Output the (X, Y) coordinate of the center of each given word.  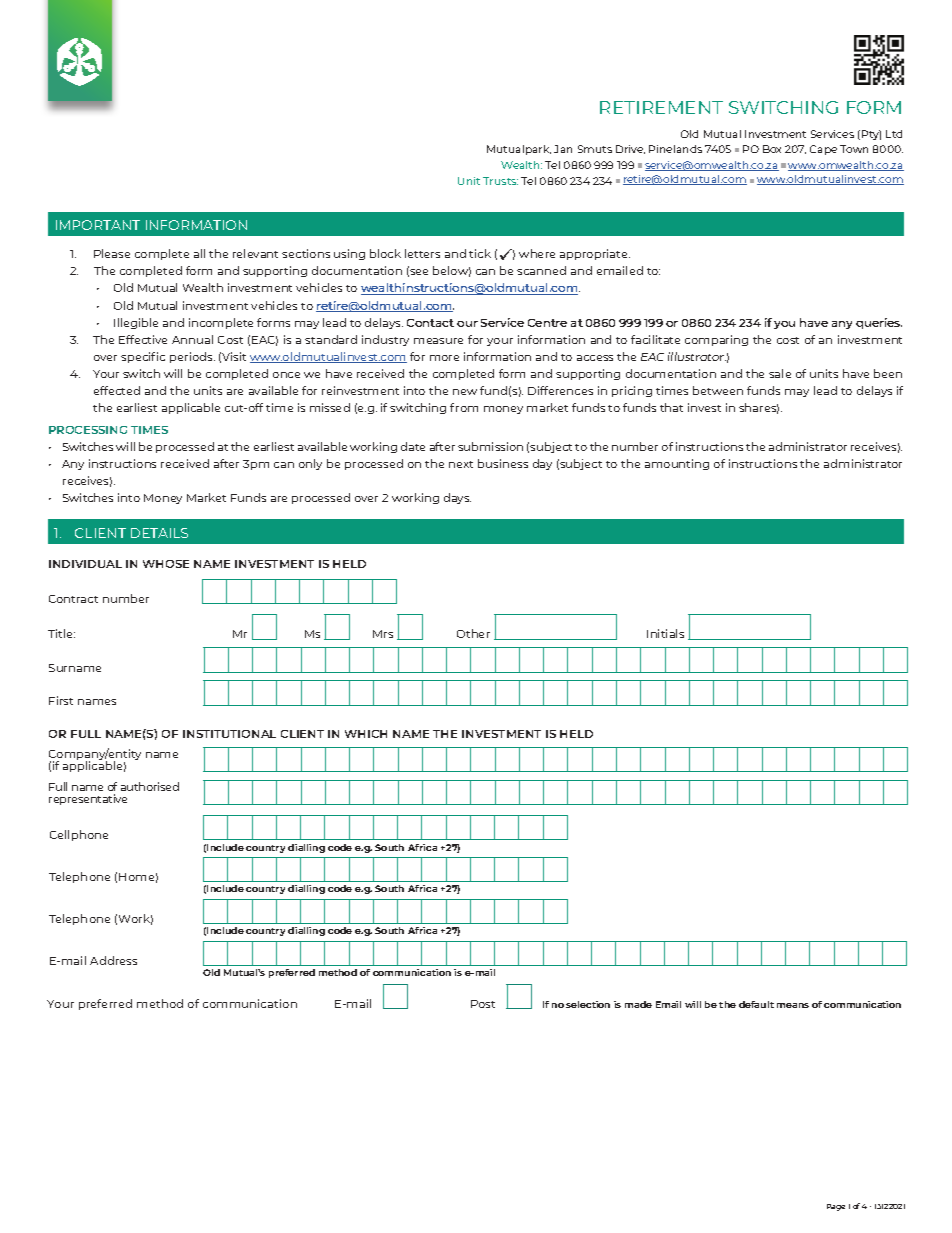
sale (780, 373)
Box (772, 149)
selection (588, 1004)
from (464, 407)
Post (483, 1004)
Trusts (500, 181)
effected (117, 390)
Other (473, 633)
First (61, 700)
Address (113, 960)
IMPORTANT (98, 225)
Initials (665, 633)
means (793, 1005)
